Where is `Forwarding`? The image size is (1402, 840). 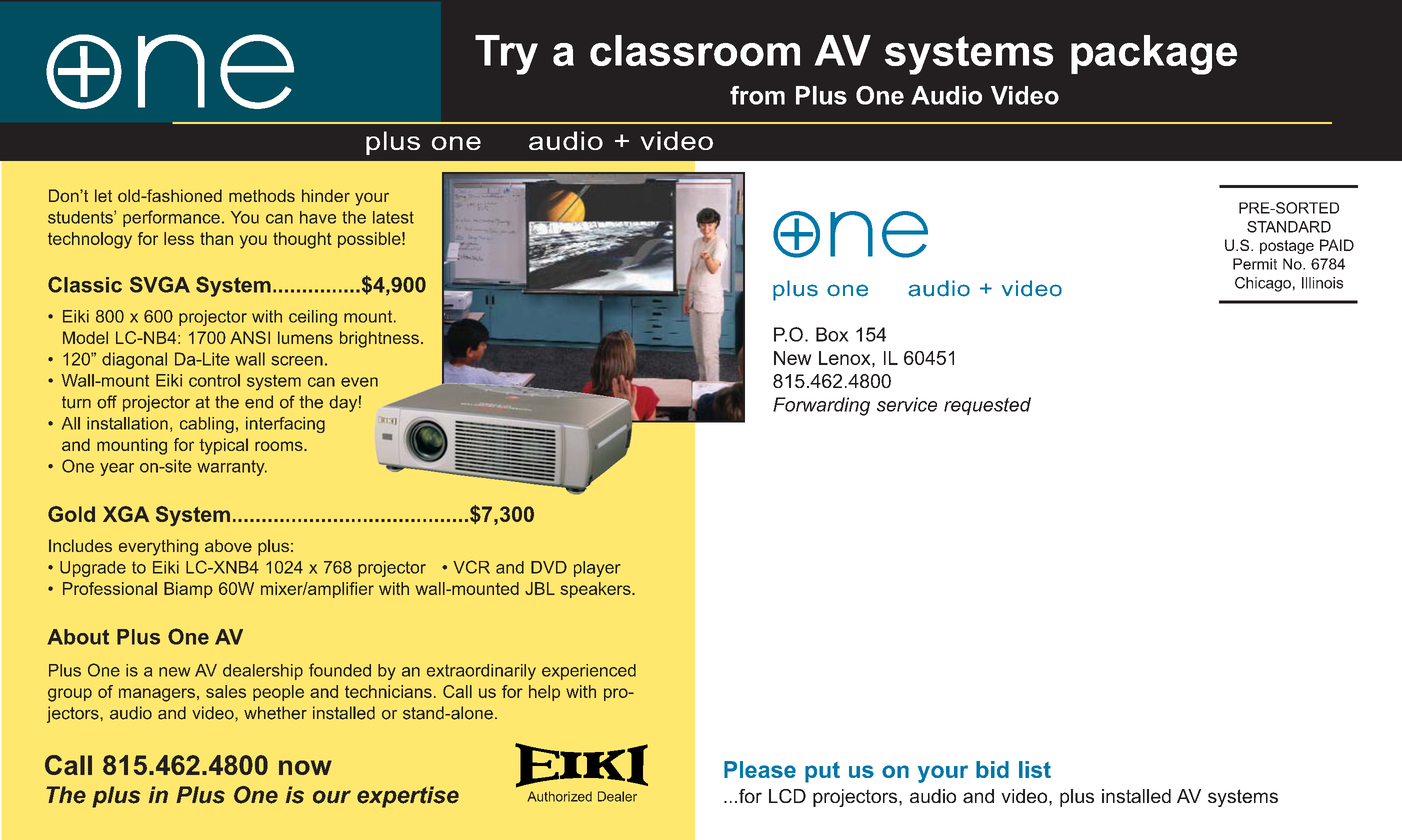 Forwarding is located at coordinates (821, 406).
